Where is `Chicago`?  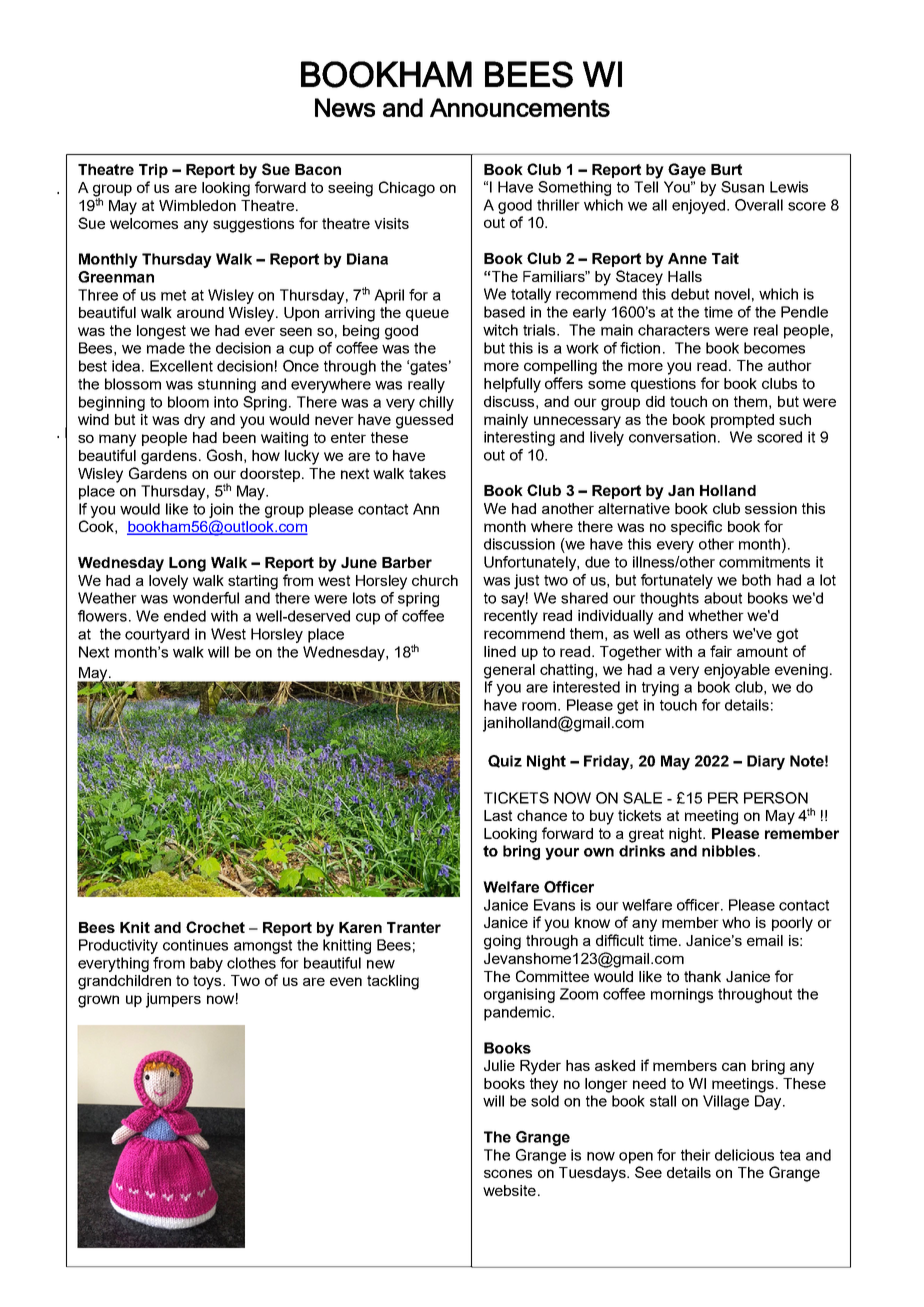 Chicago is located at coordinates (407, 189).
